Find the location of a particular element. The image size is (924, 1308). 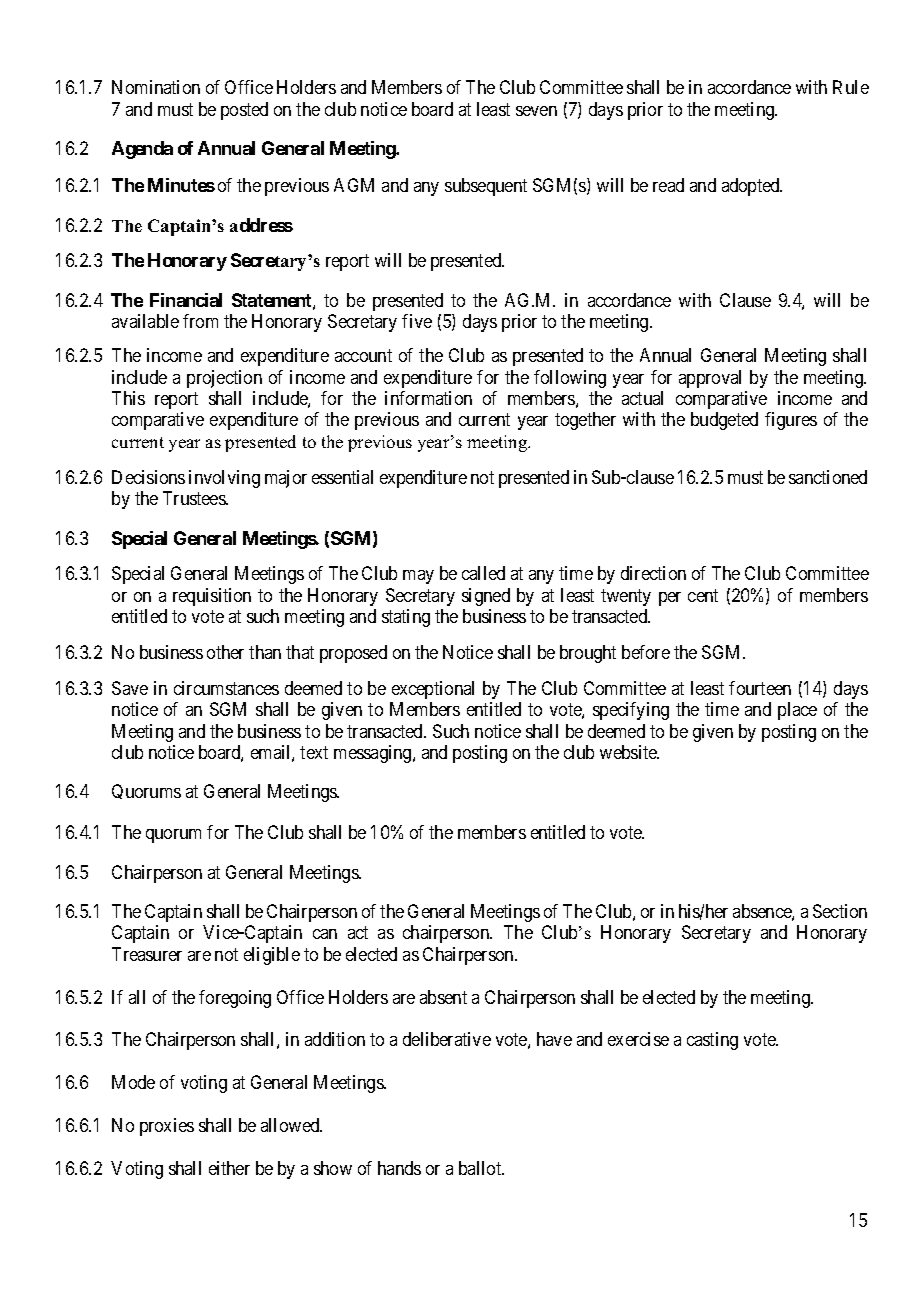

eligible is located at coordinates (272, 956).
